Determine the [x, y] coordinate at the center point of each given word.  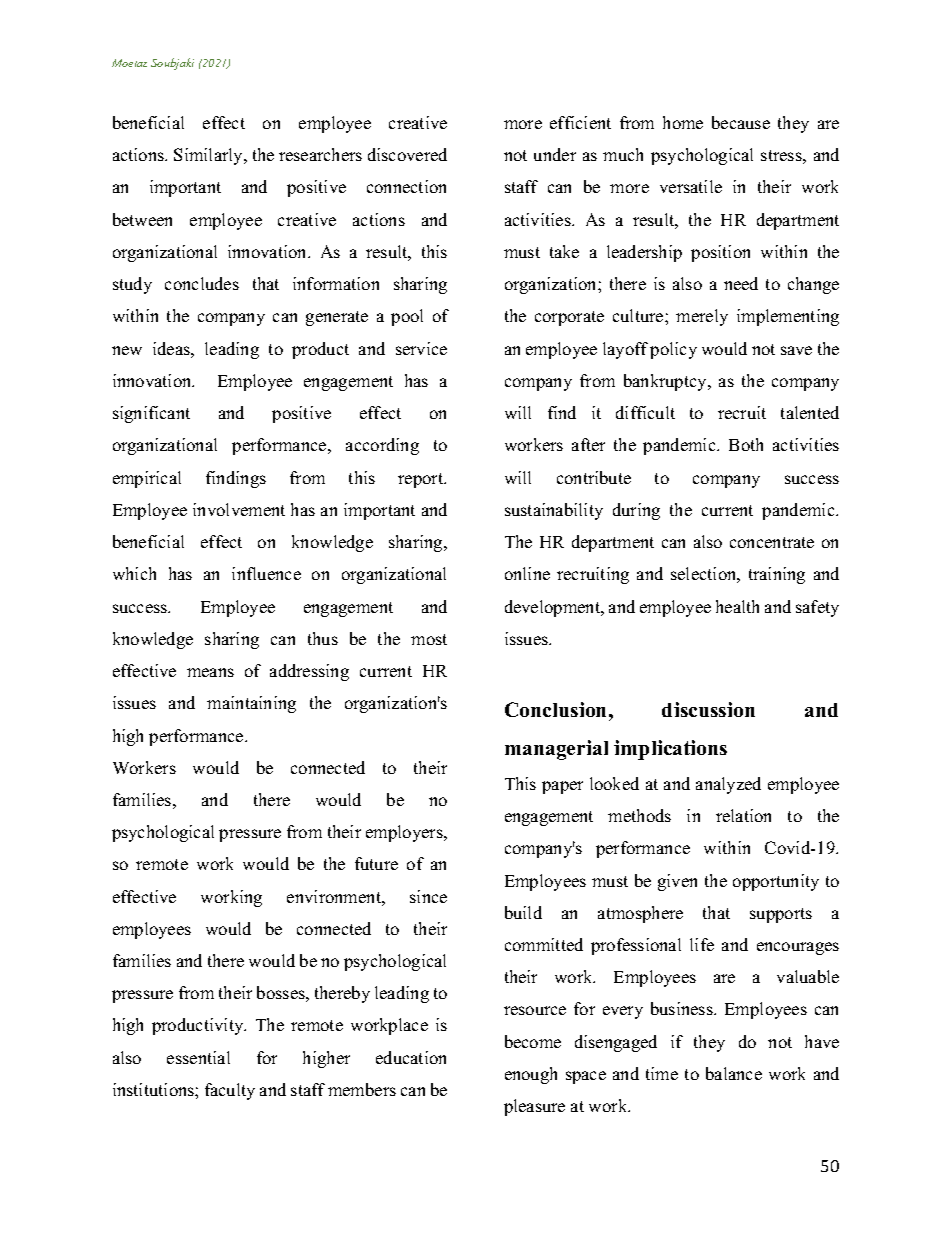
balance [734, 1073]
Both [746, 444]
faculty [230, 1091]
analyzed [728, 785]
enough [531, 1075]
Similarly [210, 156]
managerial [556, 750]
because [741, 122]
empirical [147, 479]
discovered [407, 154]
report [422, 480]
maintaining [251, 704]
